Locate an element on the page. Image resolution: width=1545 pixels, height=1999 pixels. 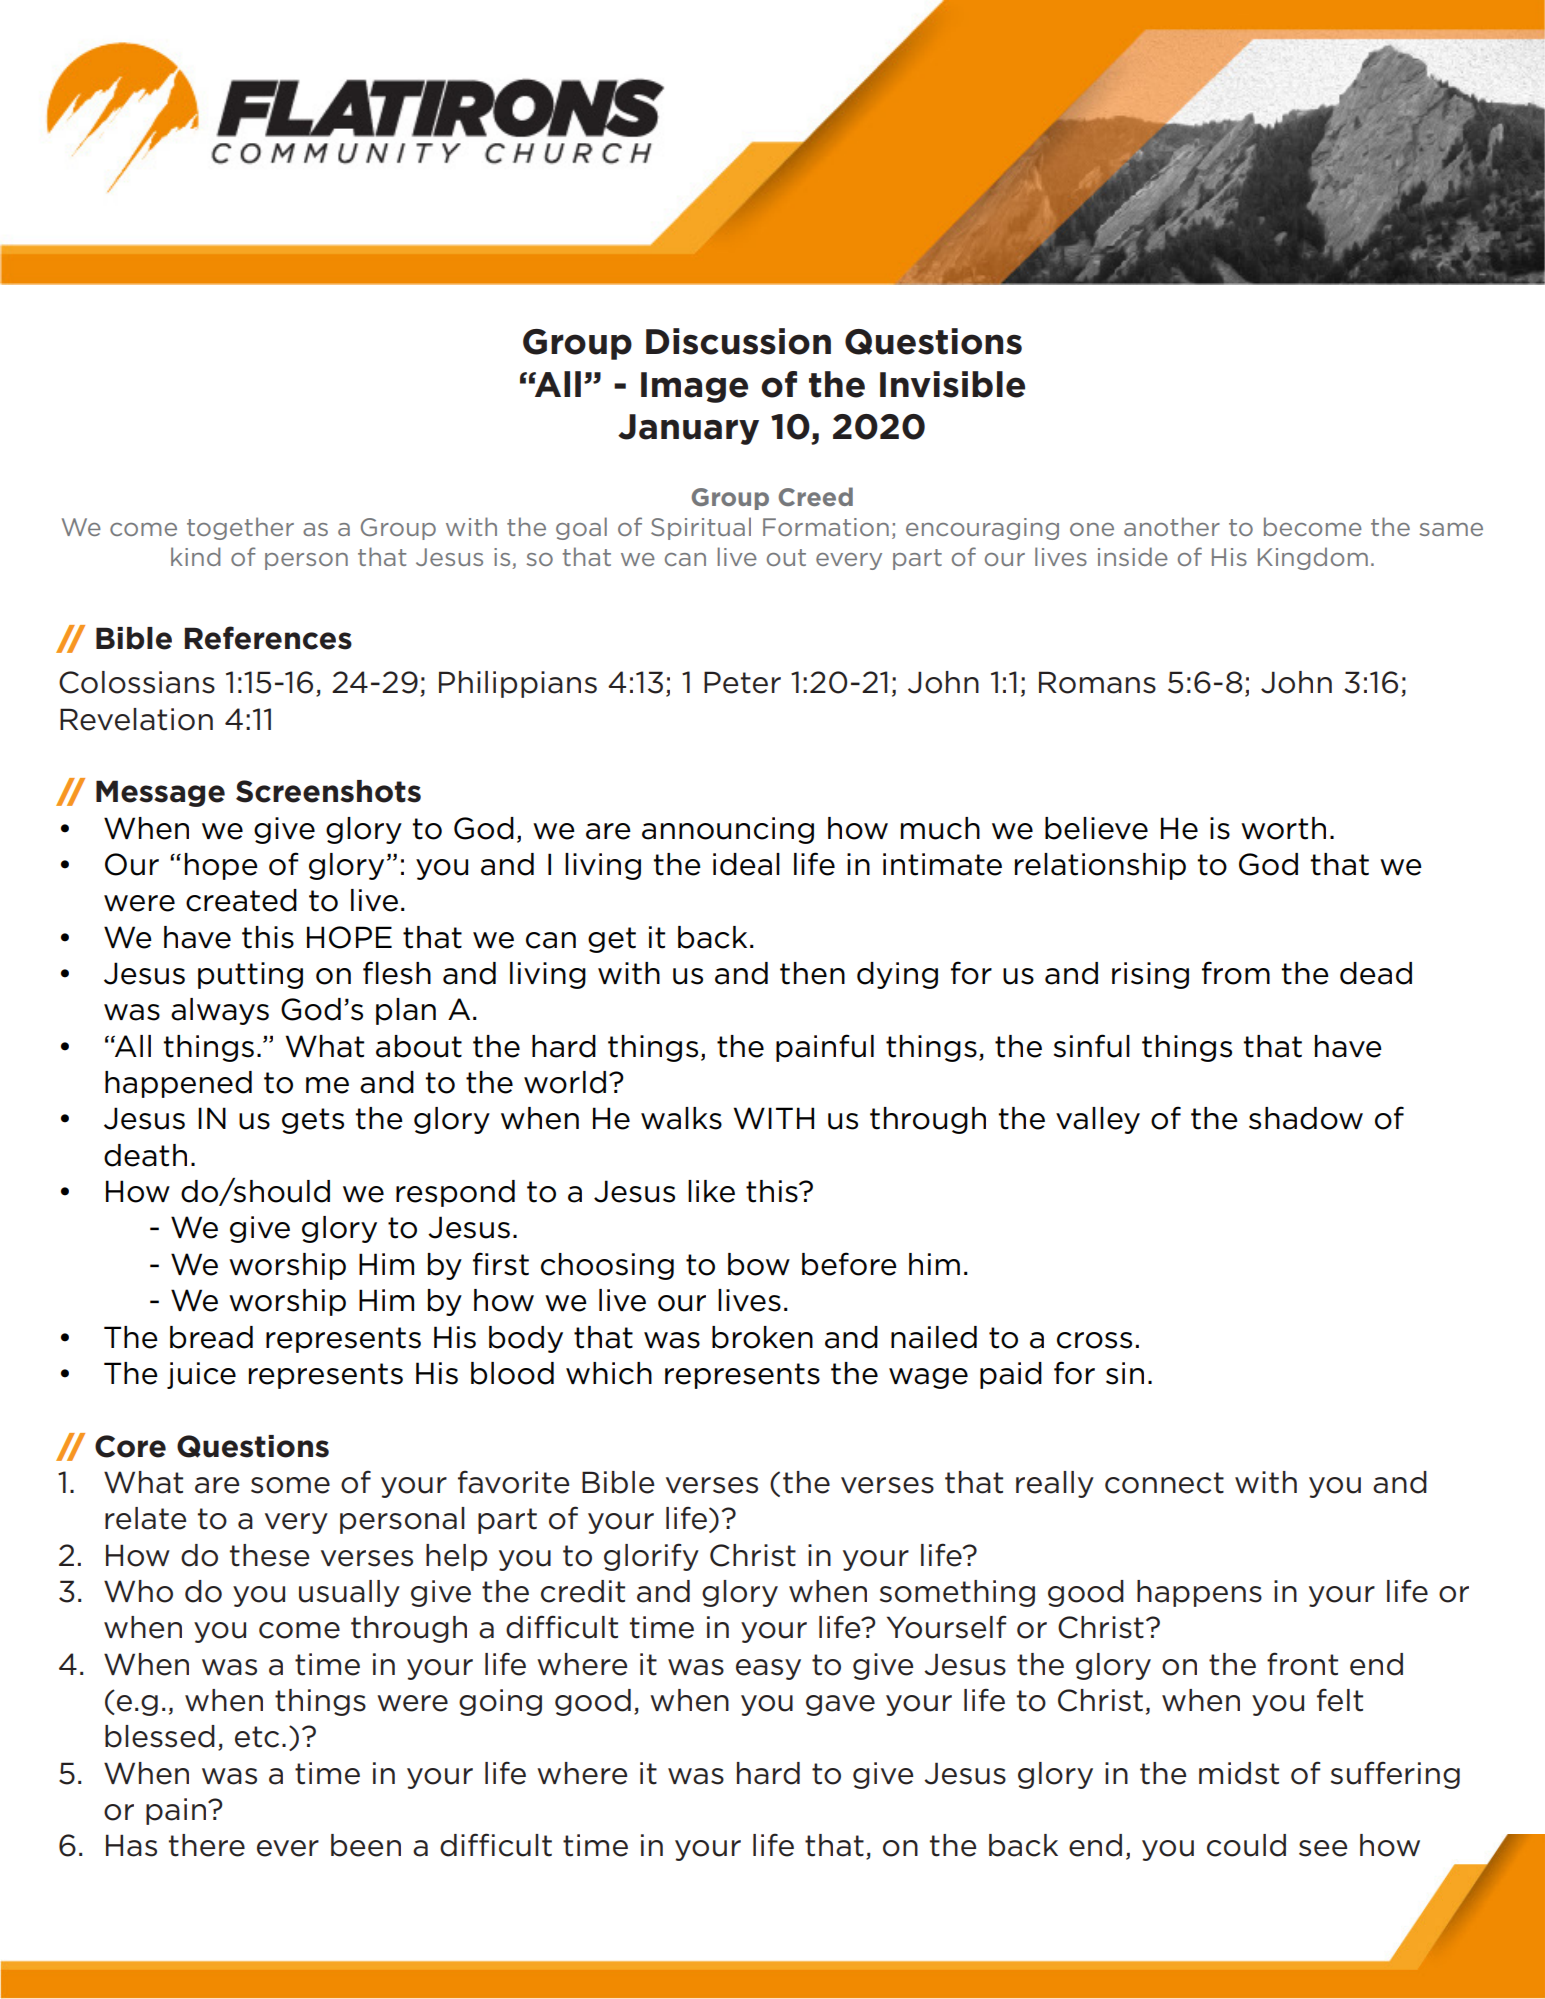
bread is located at coordinates (211, 1337).
